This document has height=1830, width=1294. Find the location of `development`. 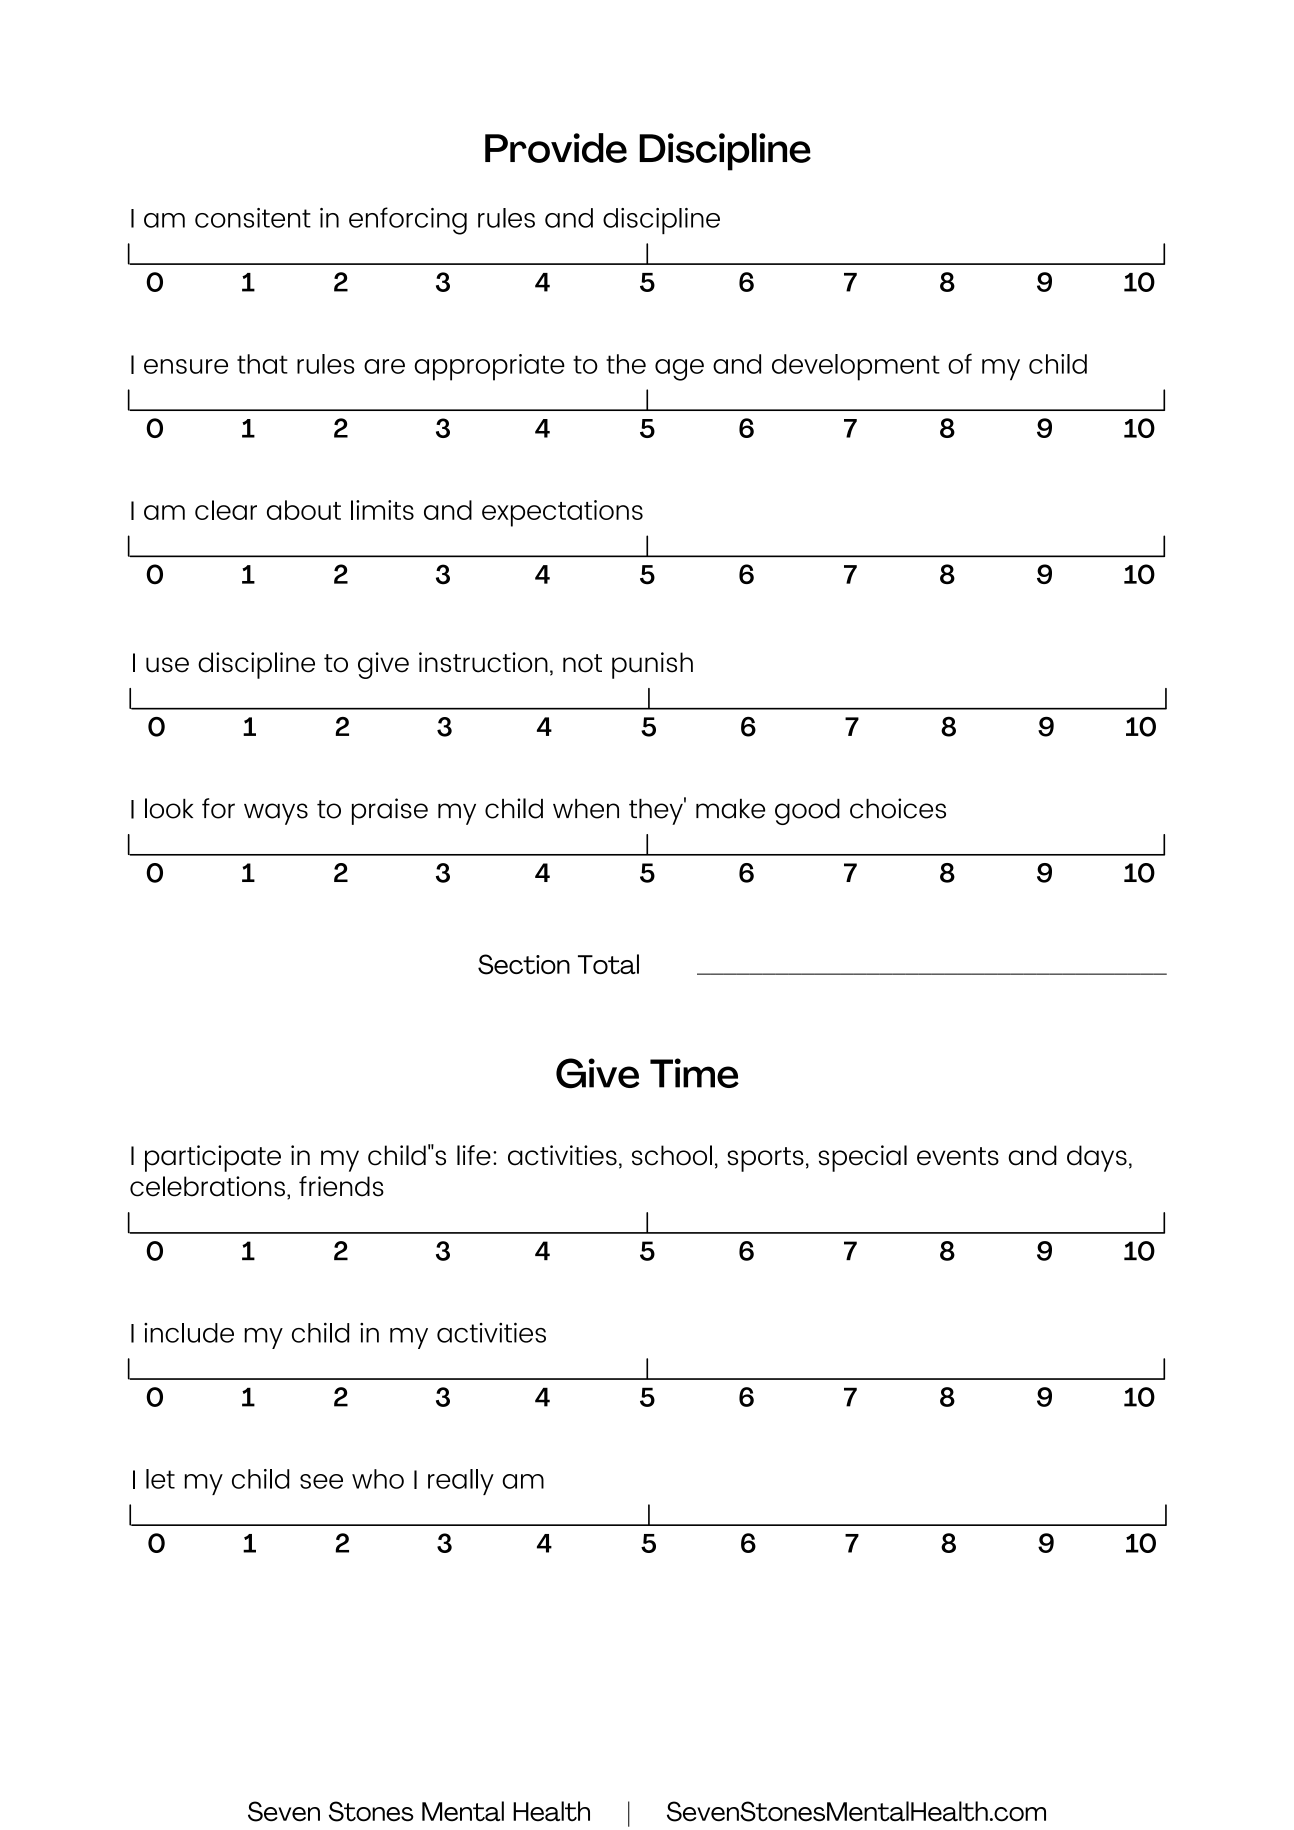

development is located at coordinates (856, 367).
